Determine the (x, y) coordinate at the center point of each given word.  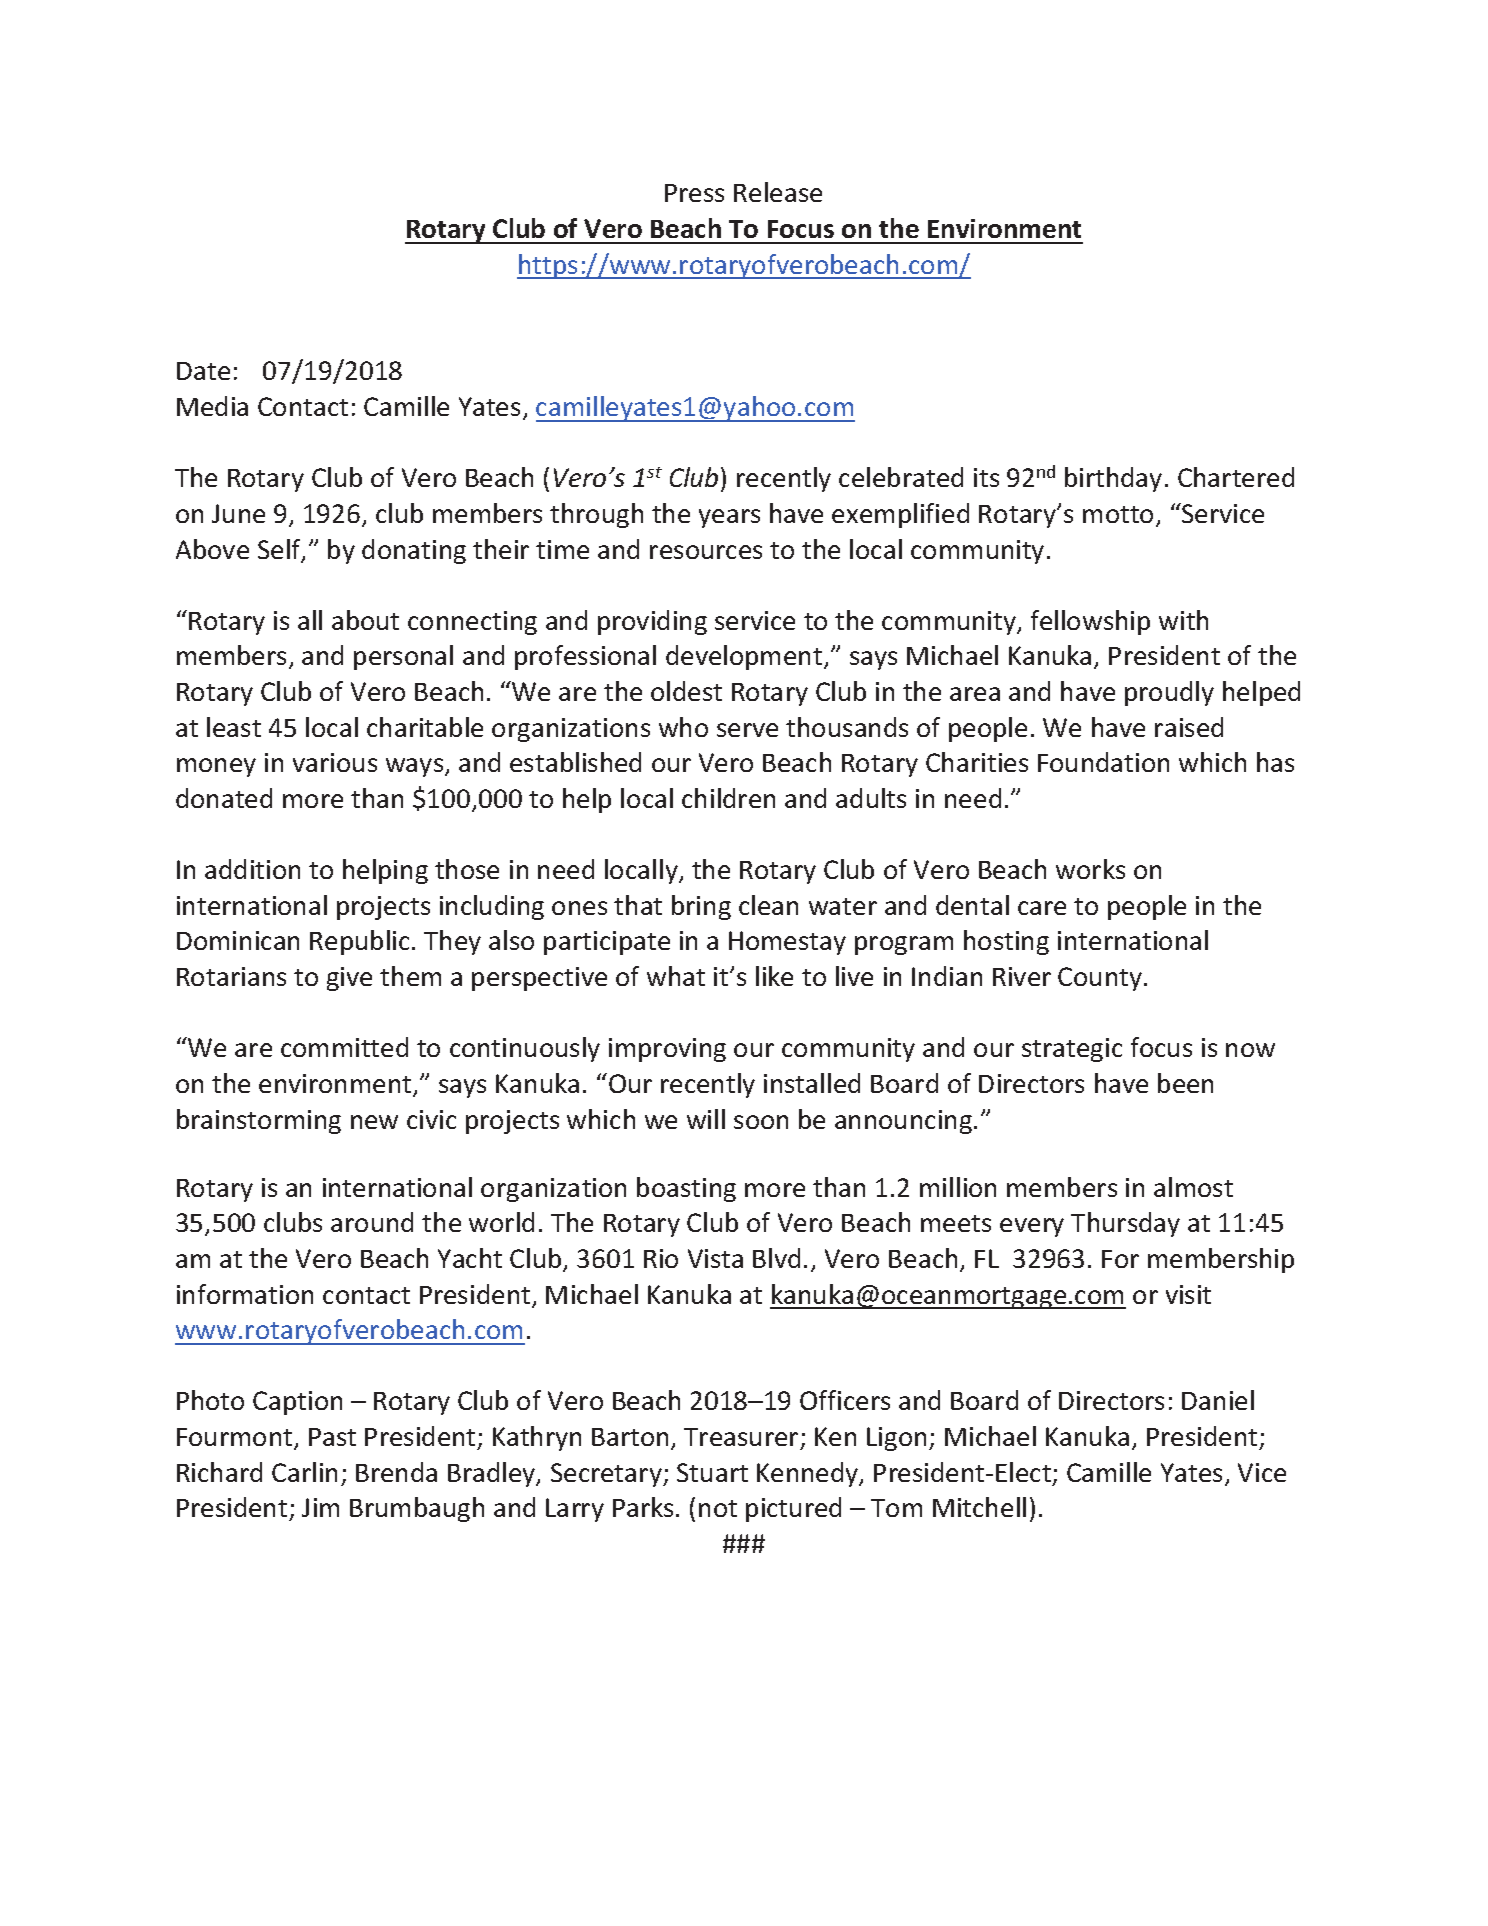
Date (203, 371)
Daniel (1218, 1400)
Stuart (712, 1472)
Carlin (304, 1472)
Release (778, 192)
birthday (1113, 479)
